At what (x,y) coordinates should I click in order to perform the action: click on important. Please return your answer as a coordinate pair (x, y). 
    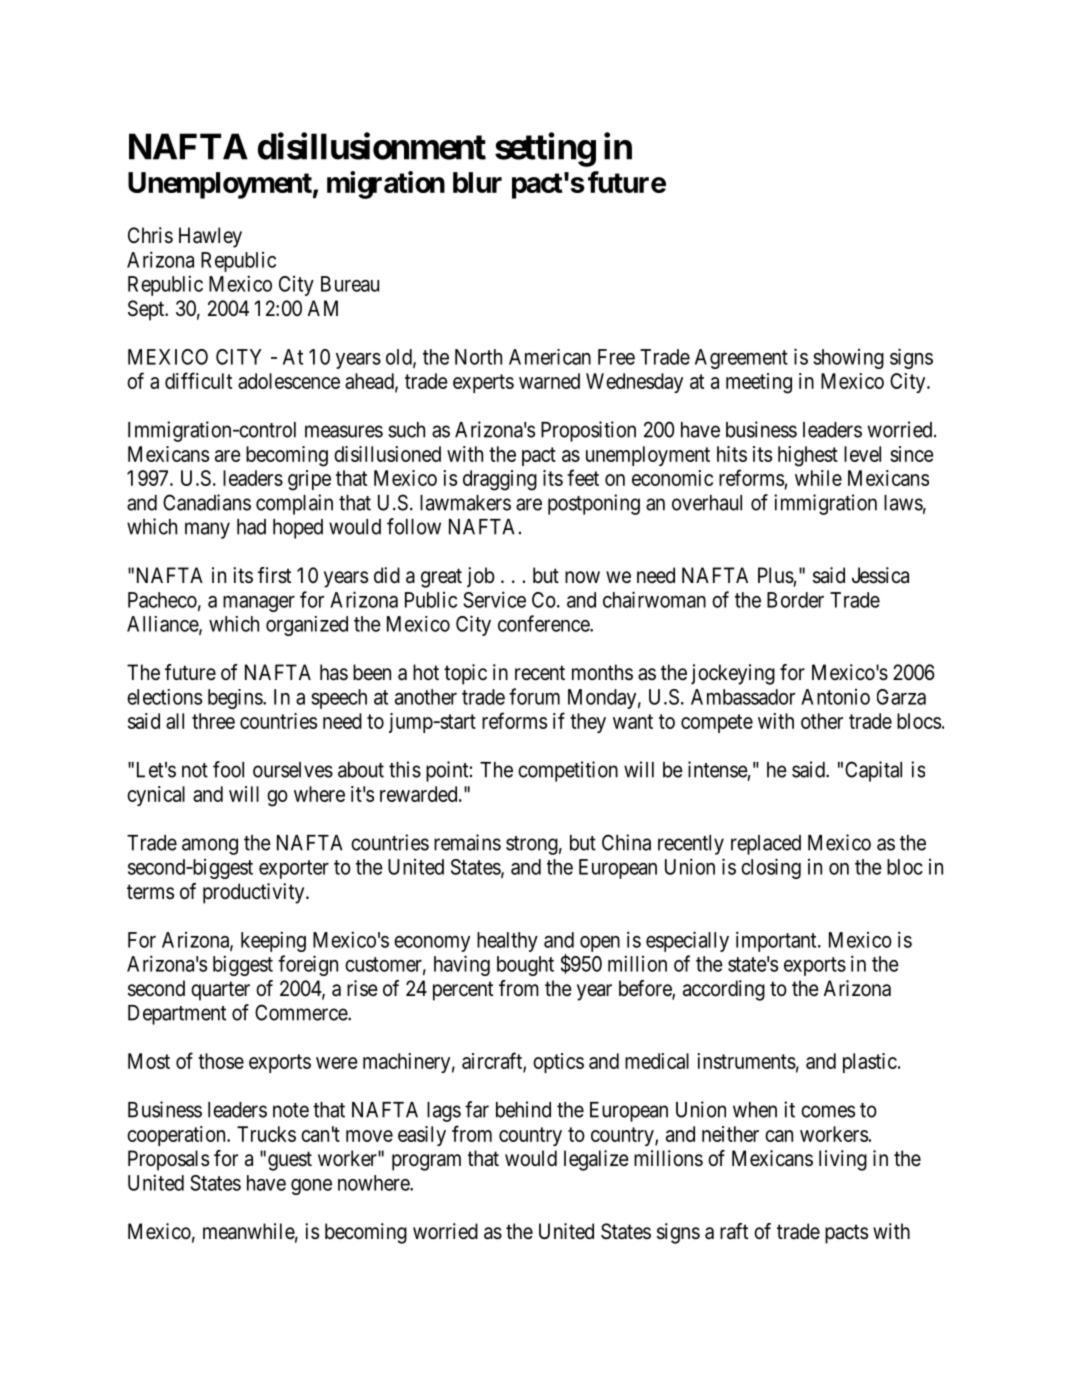
    Looking at the image, I should click on (777, 941).
